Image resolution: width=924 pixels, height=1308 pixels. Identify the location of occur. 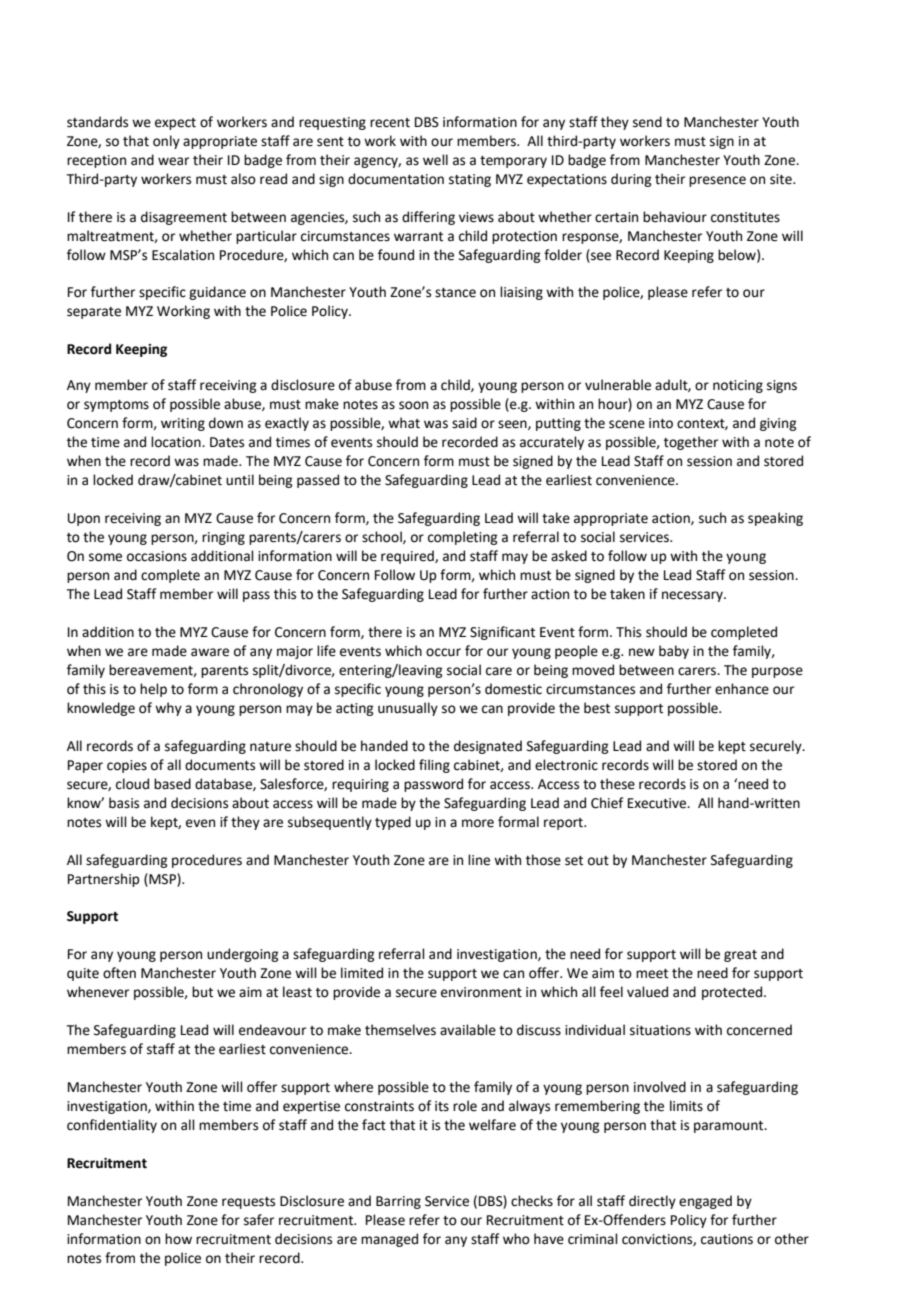
(443, 652).
